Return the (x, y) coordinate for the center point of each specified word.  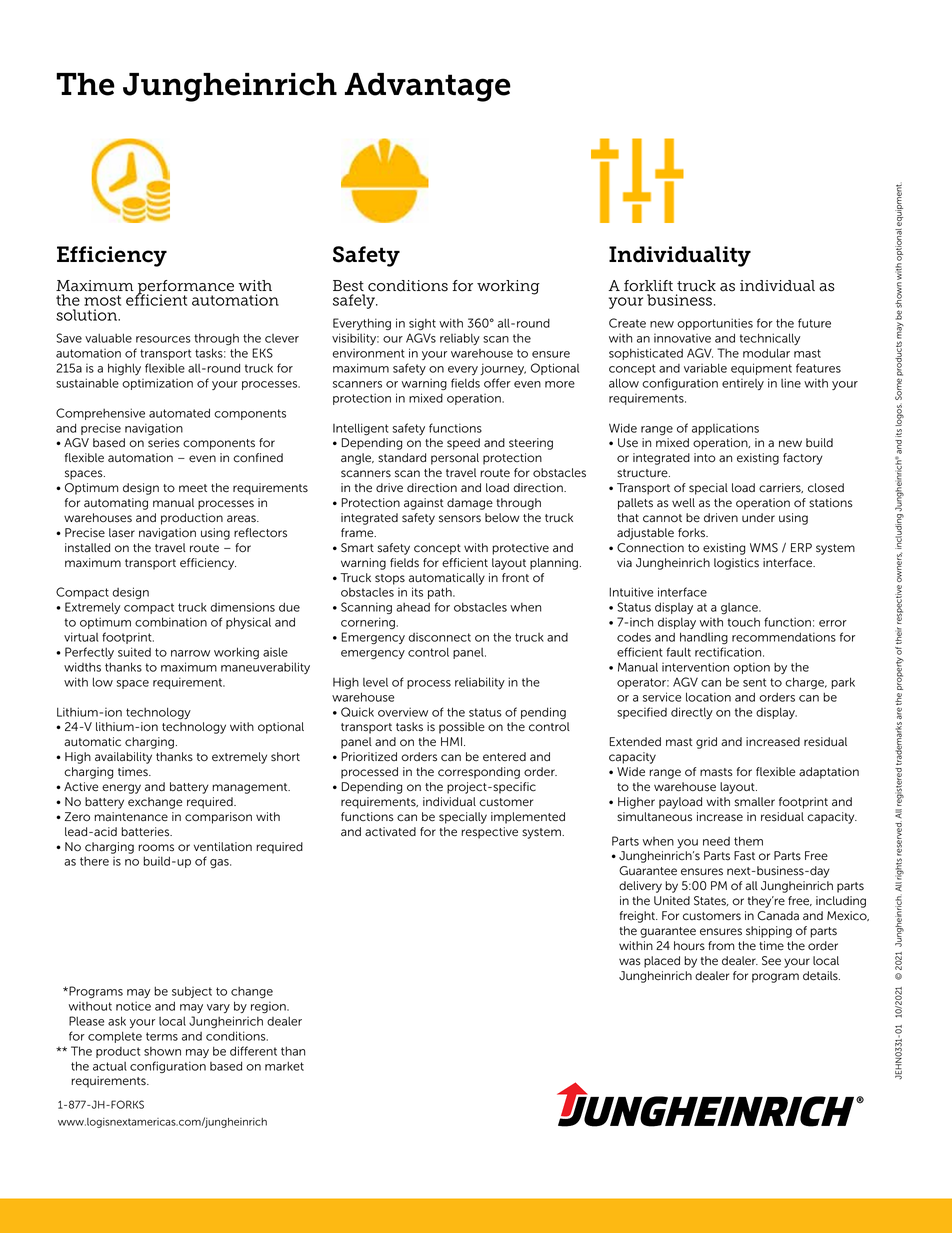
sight (422, 324)
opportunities (715, 324)
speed (463, 444)
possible (462, 728)
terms (162, 1036)
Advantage (428, 87)
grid (706, 743)
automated (179, 413)
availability (123, 758)
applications (725, 429)
